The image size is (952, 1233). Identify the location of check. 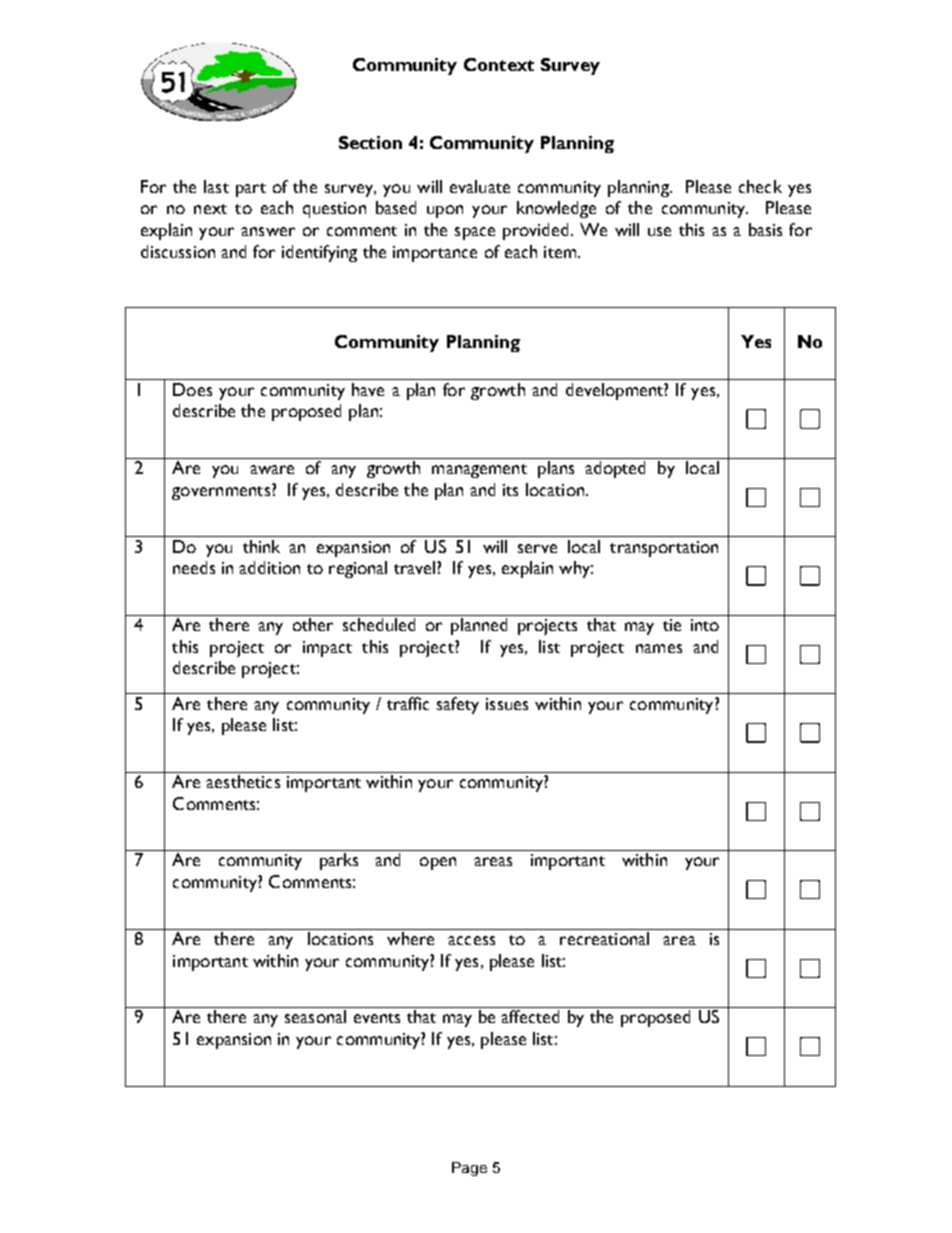
(760, 186).
